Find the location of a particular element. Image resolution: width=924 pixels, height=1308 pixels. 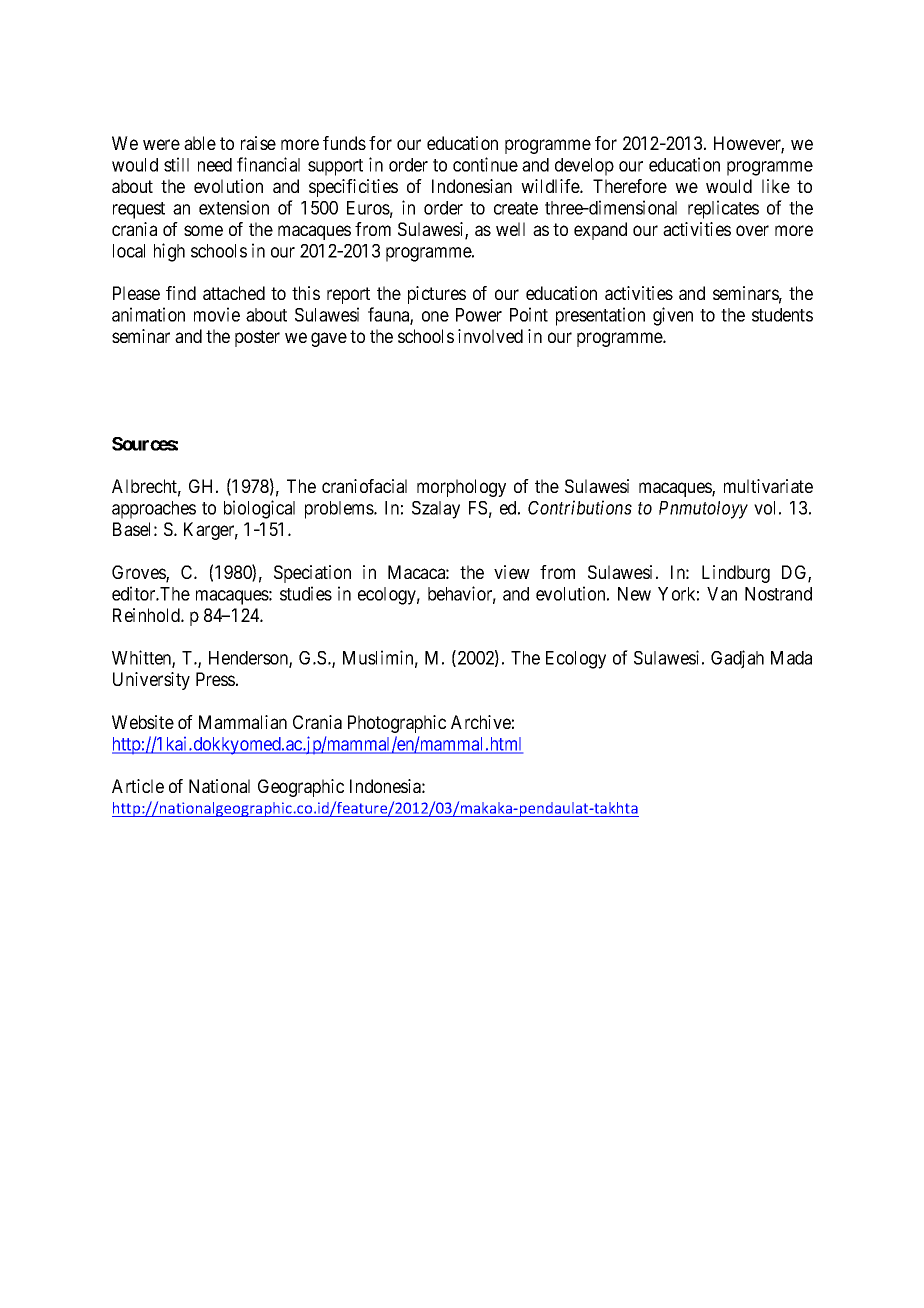

multivariate is located at coordinates (768, 486).
